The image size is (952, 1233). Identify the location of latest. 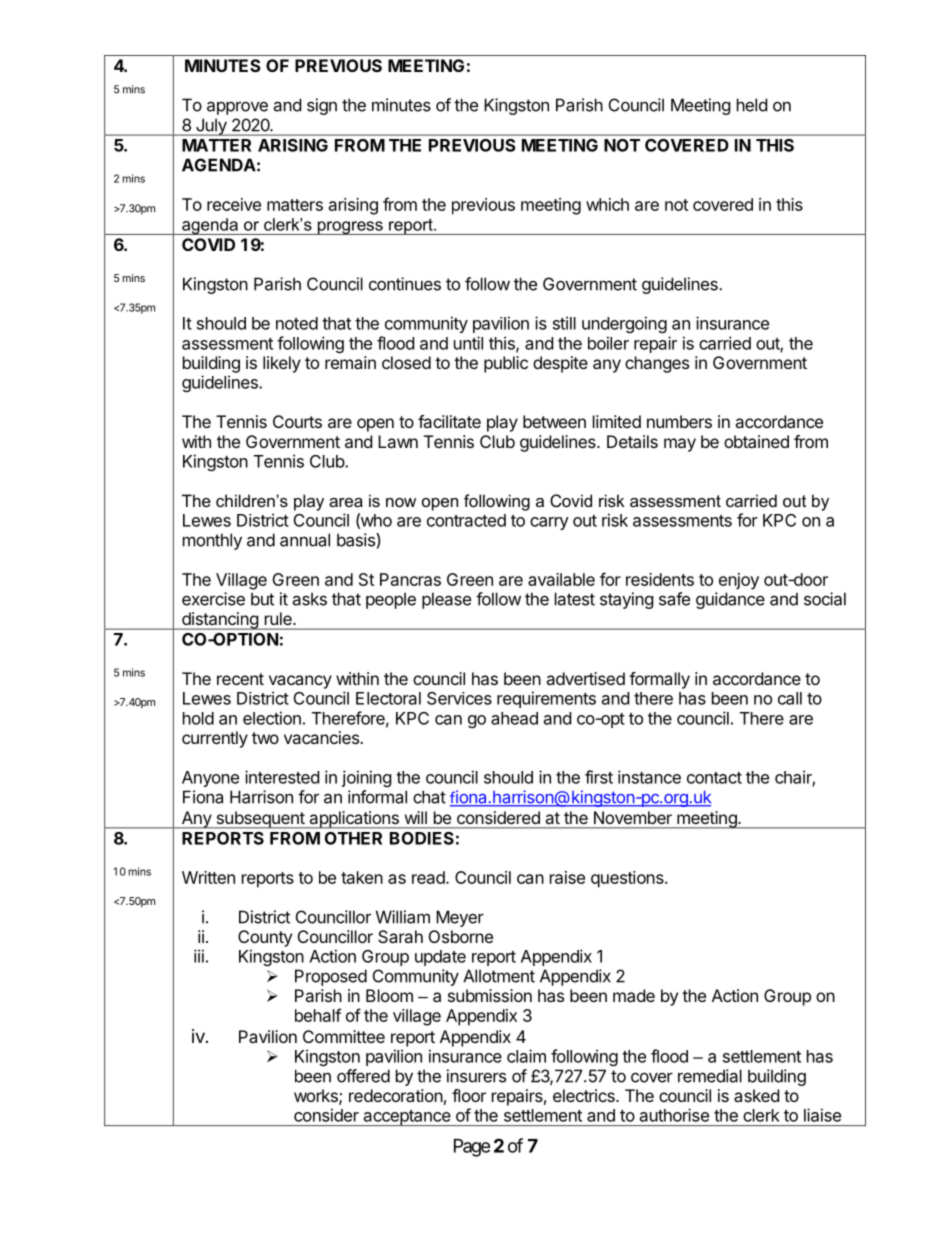
(575, 599).
